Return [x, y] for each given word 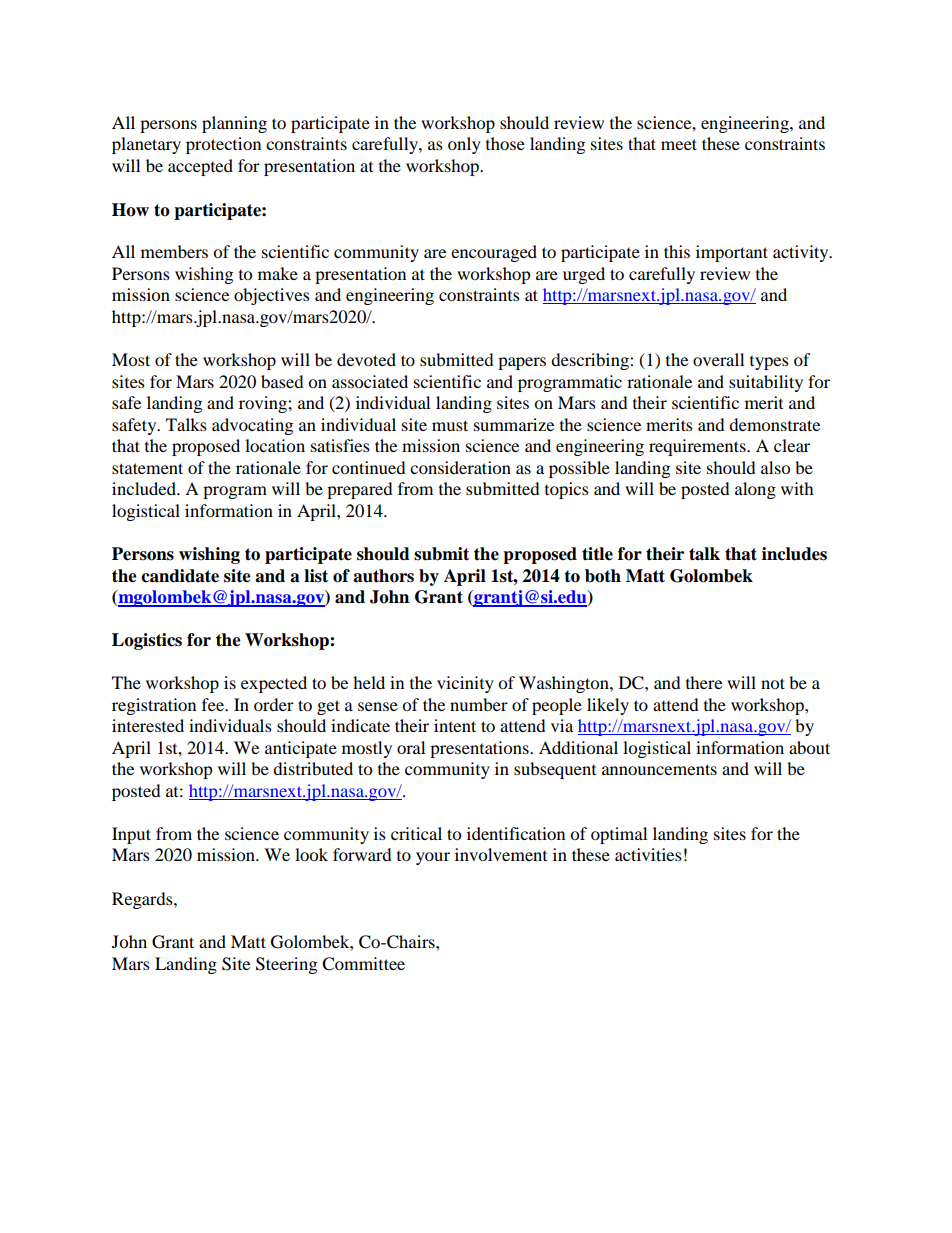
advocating [252, 426]
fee [214, 704]
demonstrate [774, 424]
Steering [286, 965]
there [704, 682]
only [464, 145]
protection [223, 145]
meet [679, 144]
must [450, 425]
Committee [363, 964]
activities [648, 854]
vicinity [465, 684]
